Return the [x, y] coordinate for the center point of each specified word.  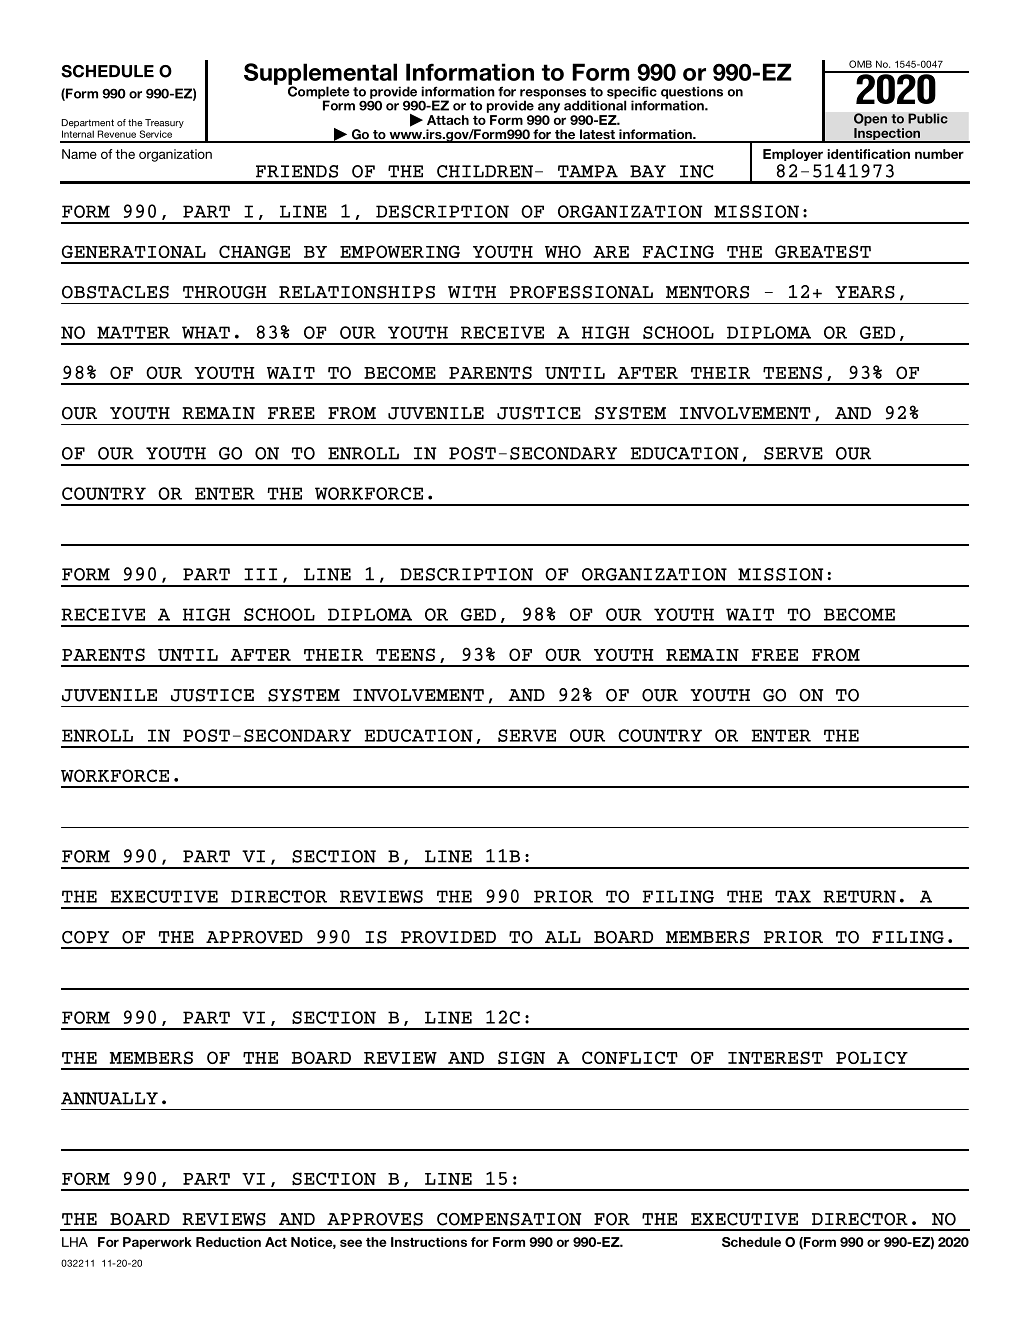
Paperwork [157, 1243]
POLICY [872, 1057]
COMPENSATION [509, 1219]
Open [870, 119]
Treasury [163, 125]
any [549, 108]
